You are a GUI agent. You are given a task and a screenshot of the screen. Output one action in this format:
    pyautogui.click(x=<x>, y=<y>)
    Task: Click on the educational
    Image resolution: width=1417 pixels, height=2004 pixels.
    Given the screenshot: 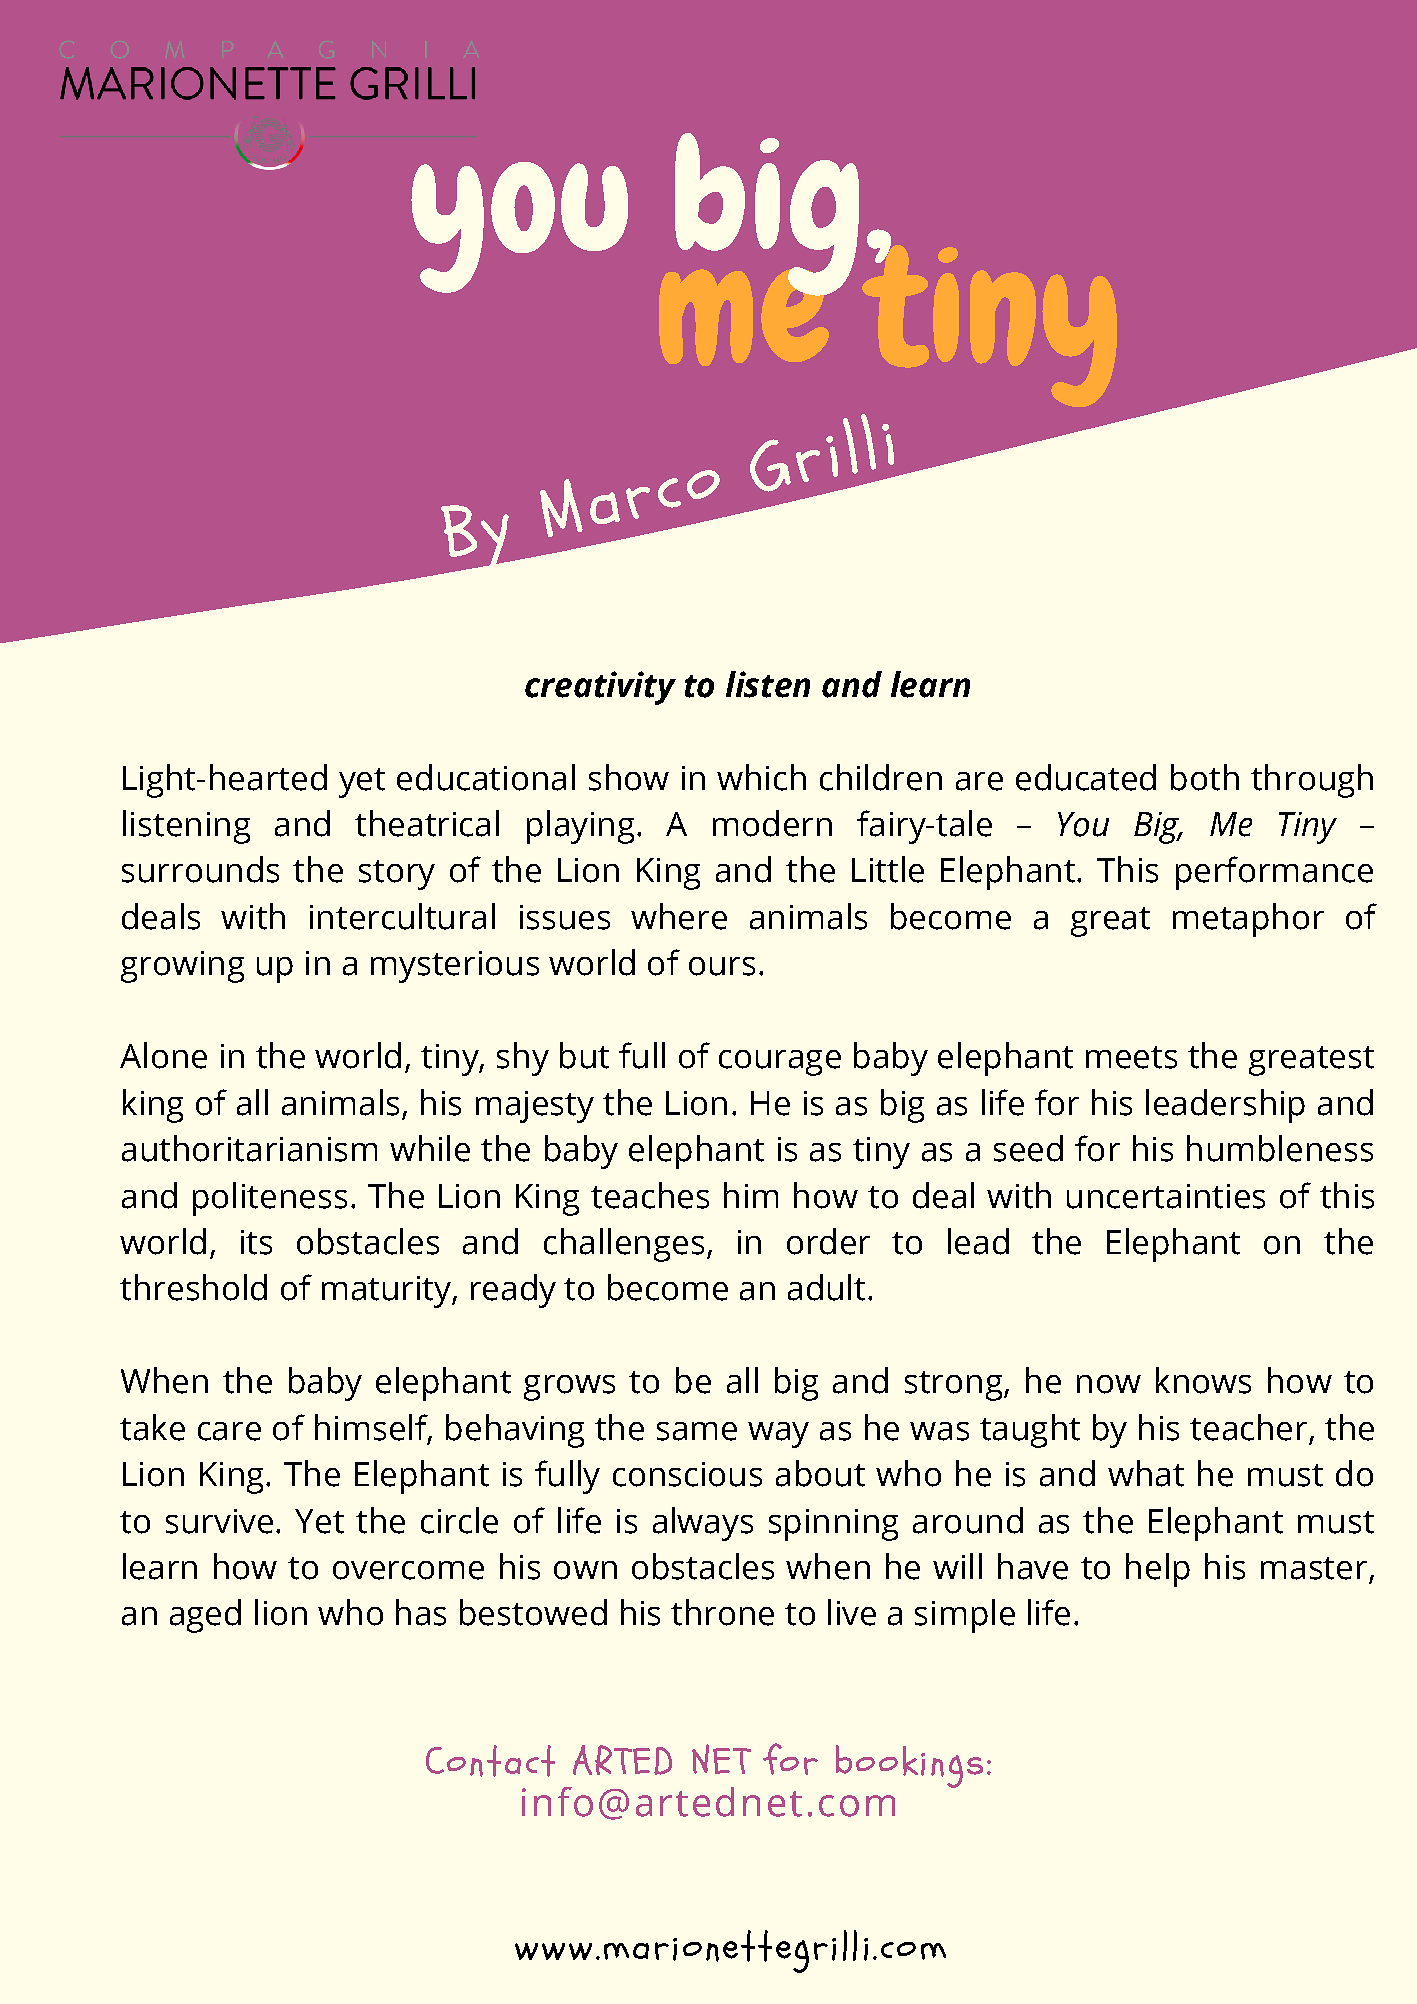 What is the action you would take?
    pyautogui.click(x=486, y=777)
